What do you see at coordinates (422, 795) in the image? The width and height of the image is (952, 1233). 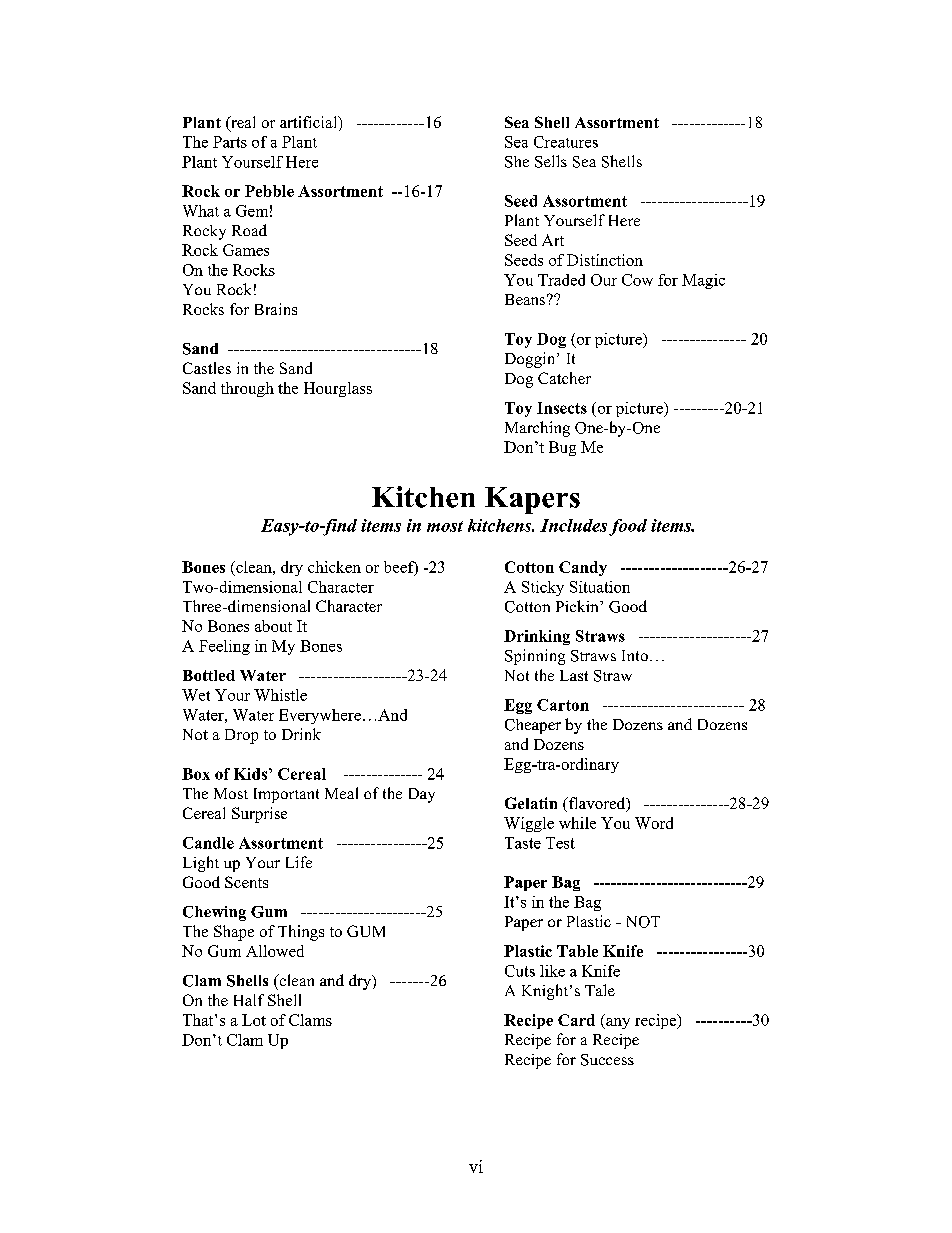 I see `Day` at bounding box center [422, 795].
